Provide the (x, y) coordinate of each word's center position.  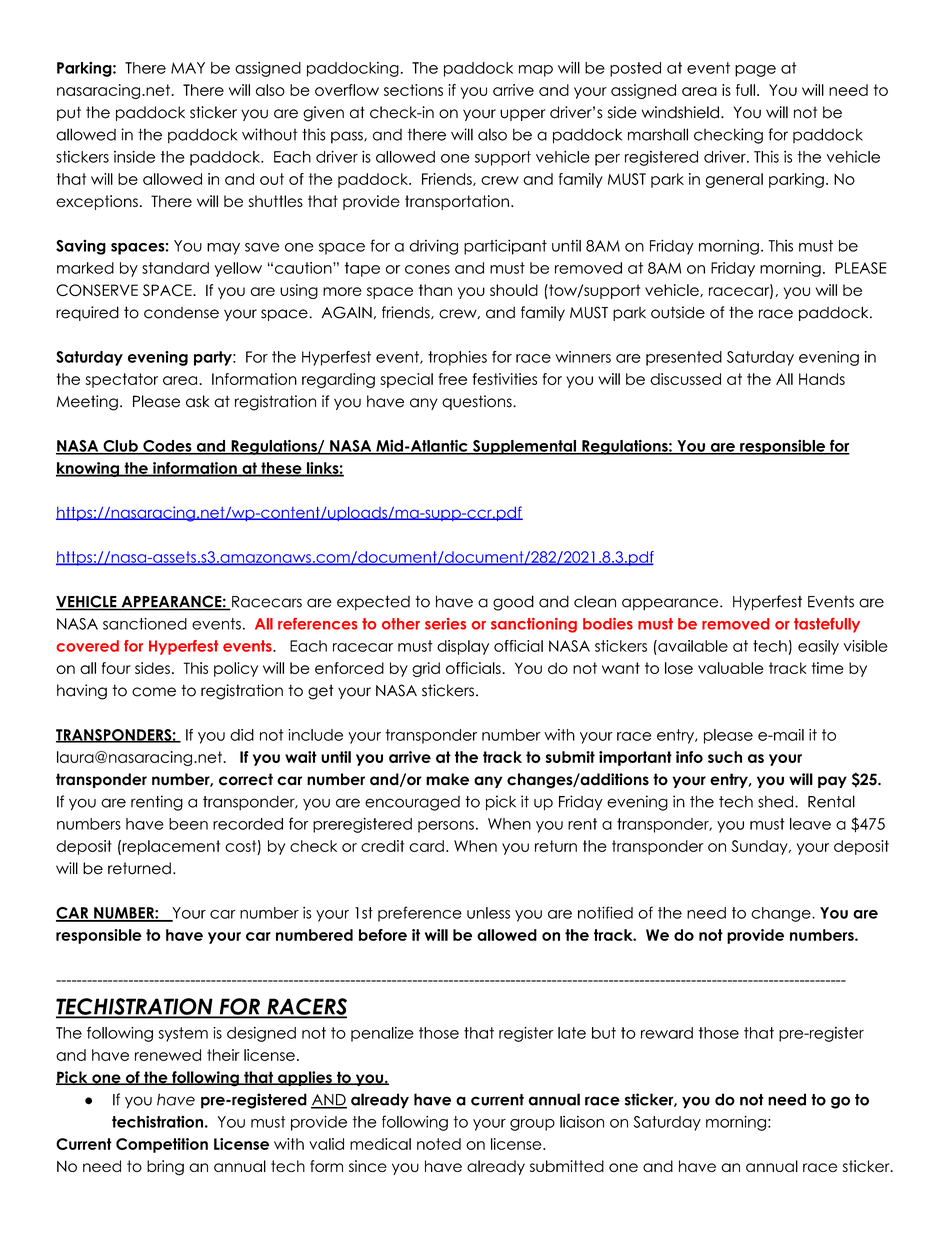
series (445, 624)
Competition (162, 1145)
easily (818, 647)
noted (439, 1144)
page (755, 71)
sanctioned (145, 623)
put (69, 113)
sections (413, 90)
